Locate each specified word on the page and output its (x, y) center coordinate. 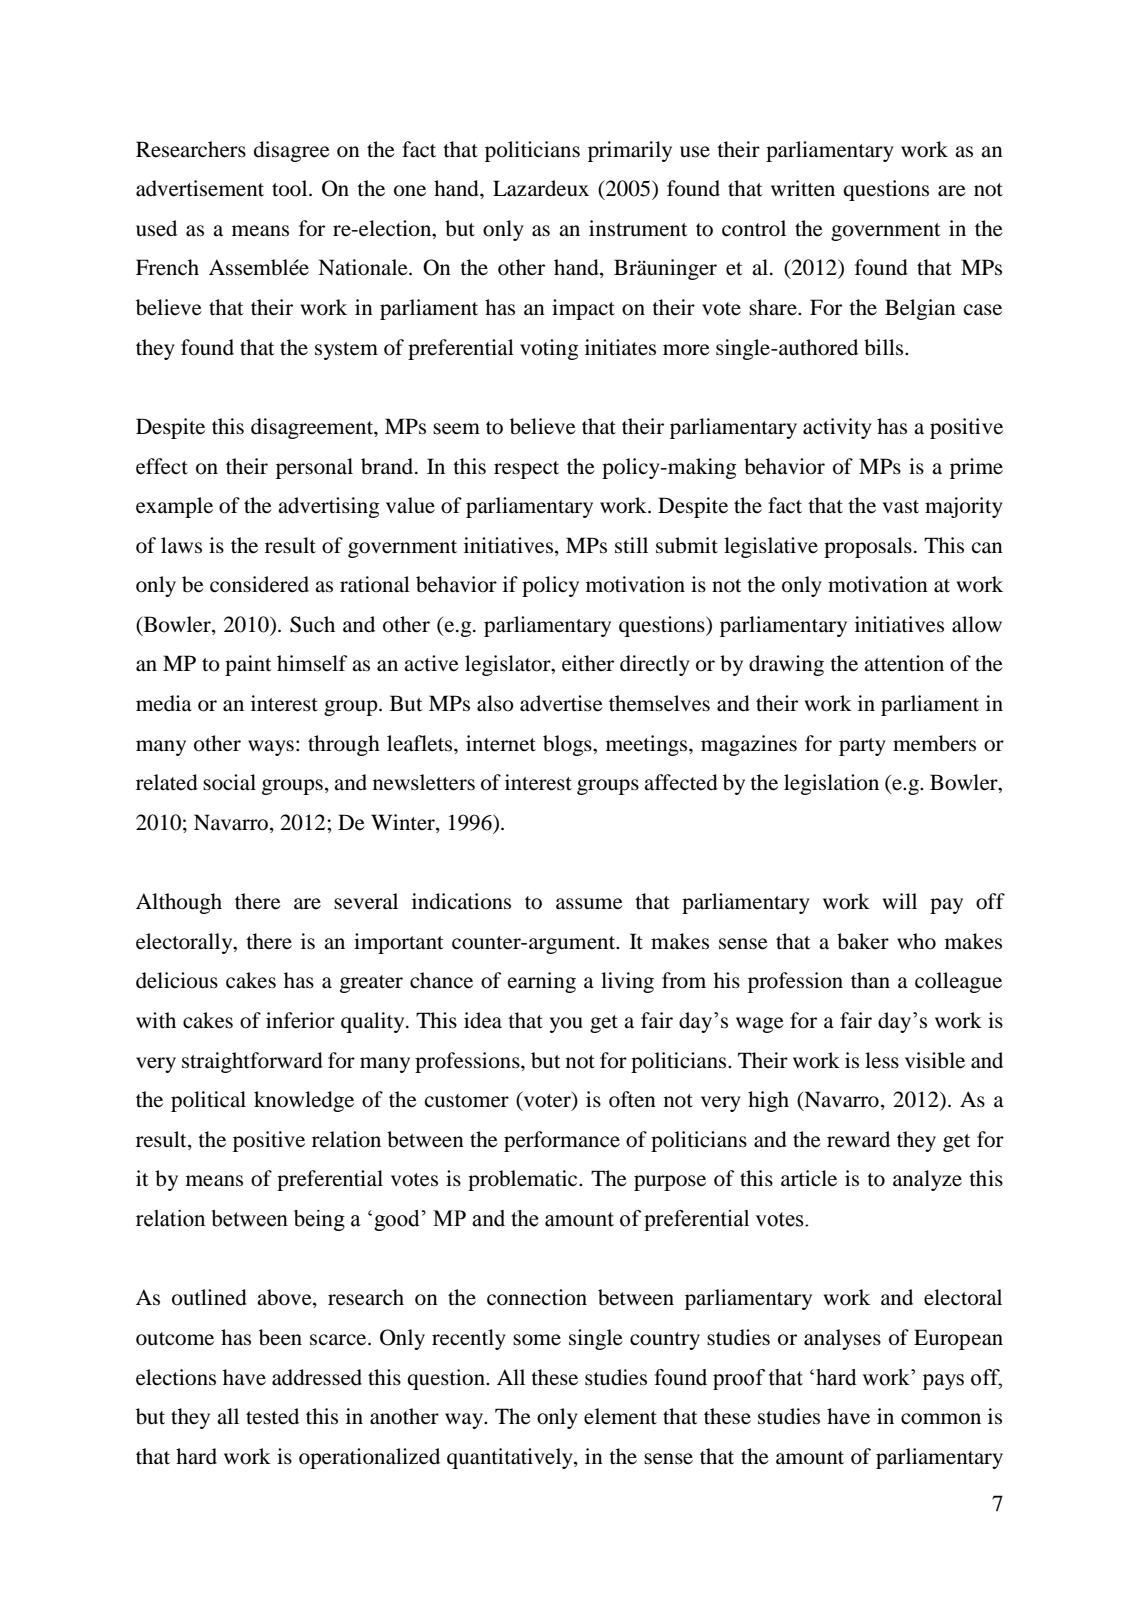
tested (272, 1416)
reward (858, 1139)
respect (526, 470)
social (229, 782)
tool (291, 188)
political (208, 1101)
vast (900, 507)
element (620, 1416)
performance (562, 1141)
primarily (630, 151)
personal (314, 468)
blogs (568, 745)
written (803, 188)
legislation (831, 784)
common (941, 1419)
